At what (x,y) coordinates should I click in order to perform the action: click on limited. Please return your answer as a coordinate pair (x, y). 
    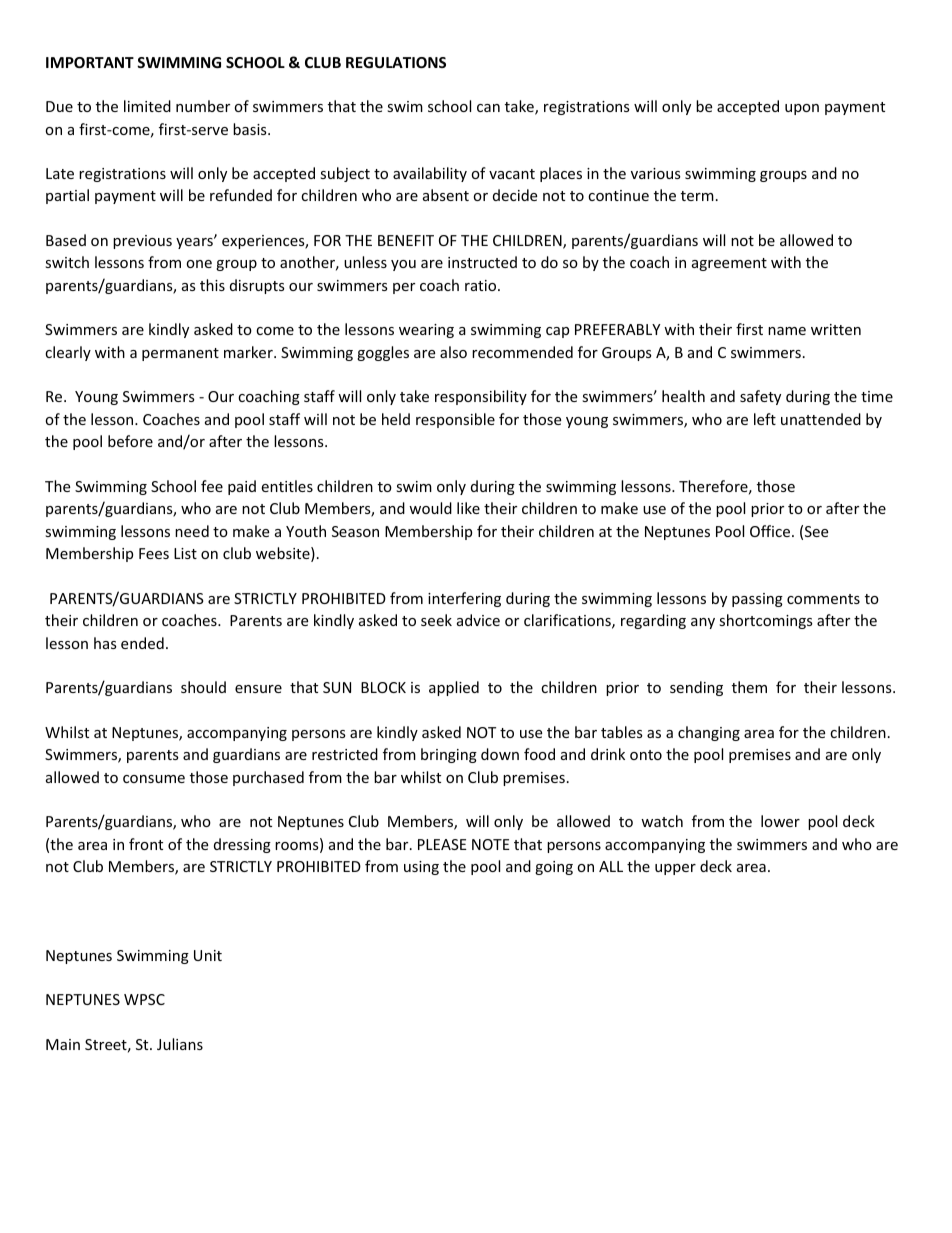
    Looking at the image, I should click on (147, 106).
